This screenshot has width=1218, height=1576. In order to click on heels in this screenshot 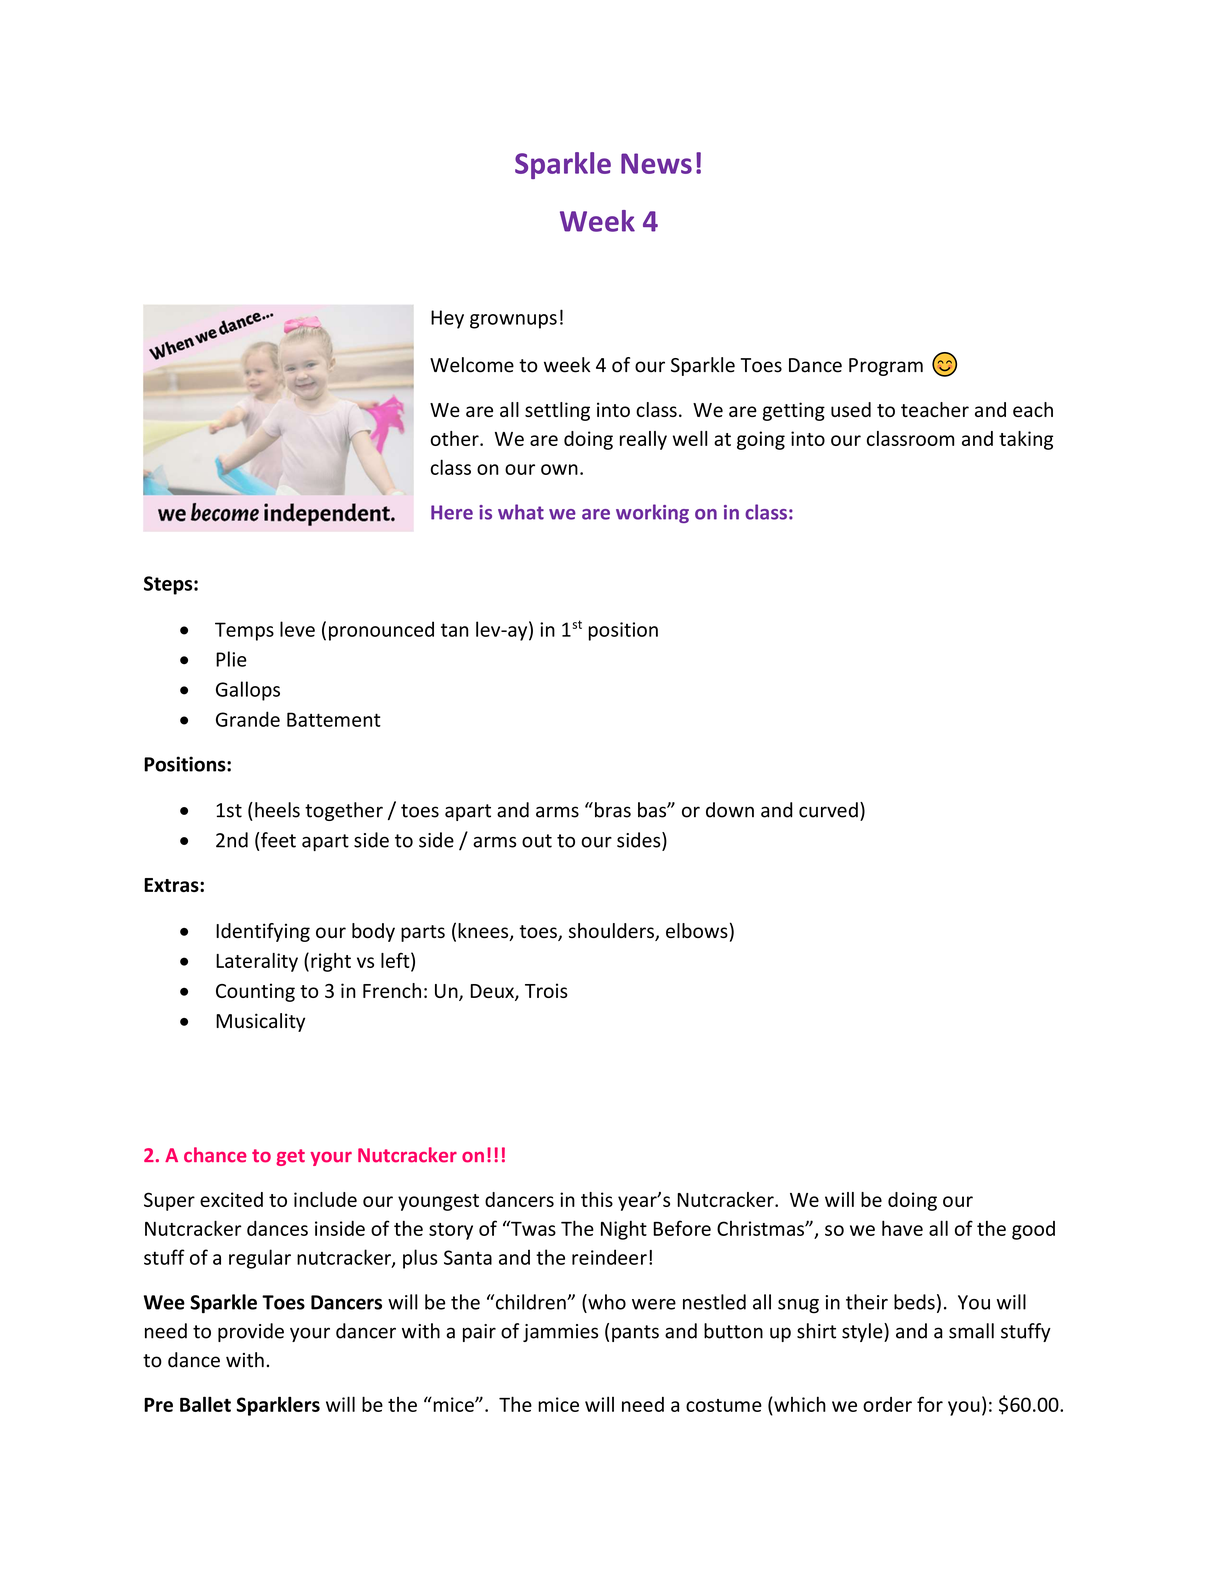, I will do `click(277, 810)`.
